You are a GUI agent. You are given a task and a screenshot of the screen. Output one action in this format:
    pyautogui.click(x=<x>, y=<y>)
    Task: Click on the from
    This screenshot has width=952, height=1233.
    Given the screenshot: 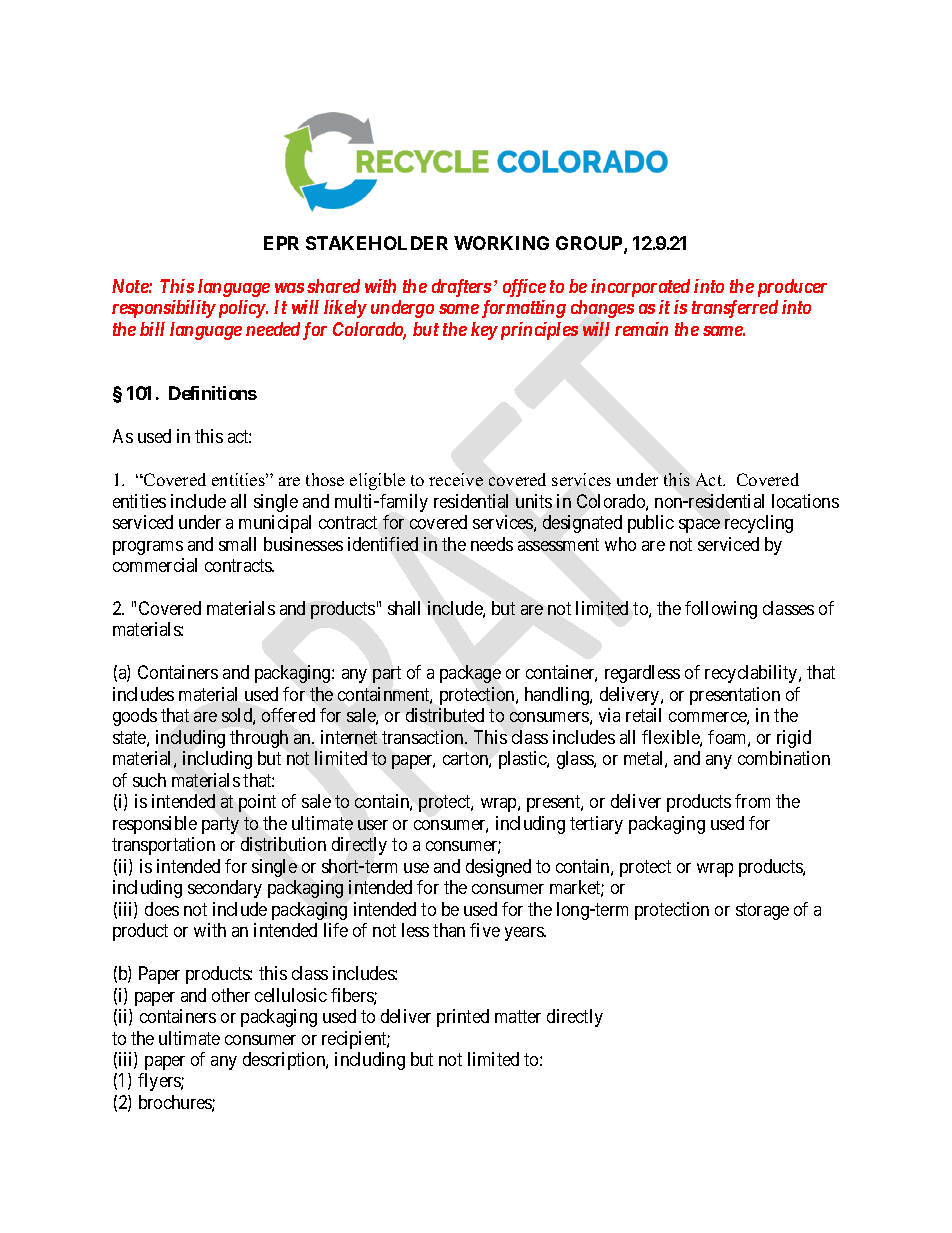 What is the action you would take?
    pyautogui.click(x=752, y=801)
